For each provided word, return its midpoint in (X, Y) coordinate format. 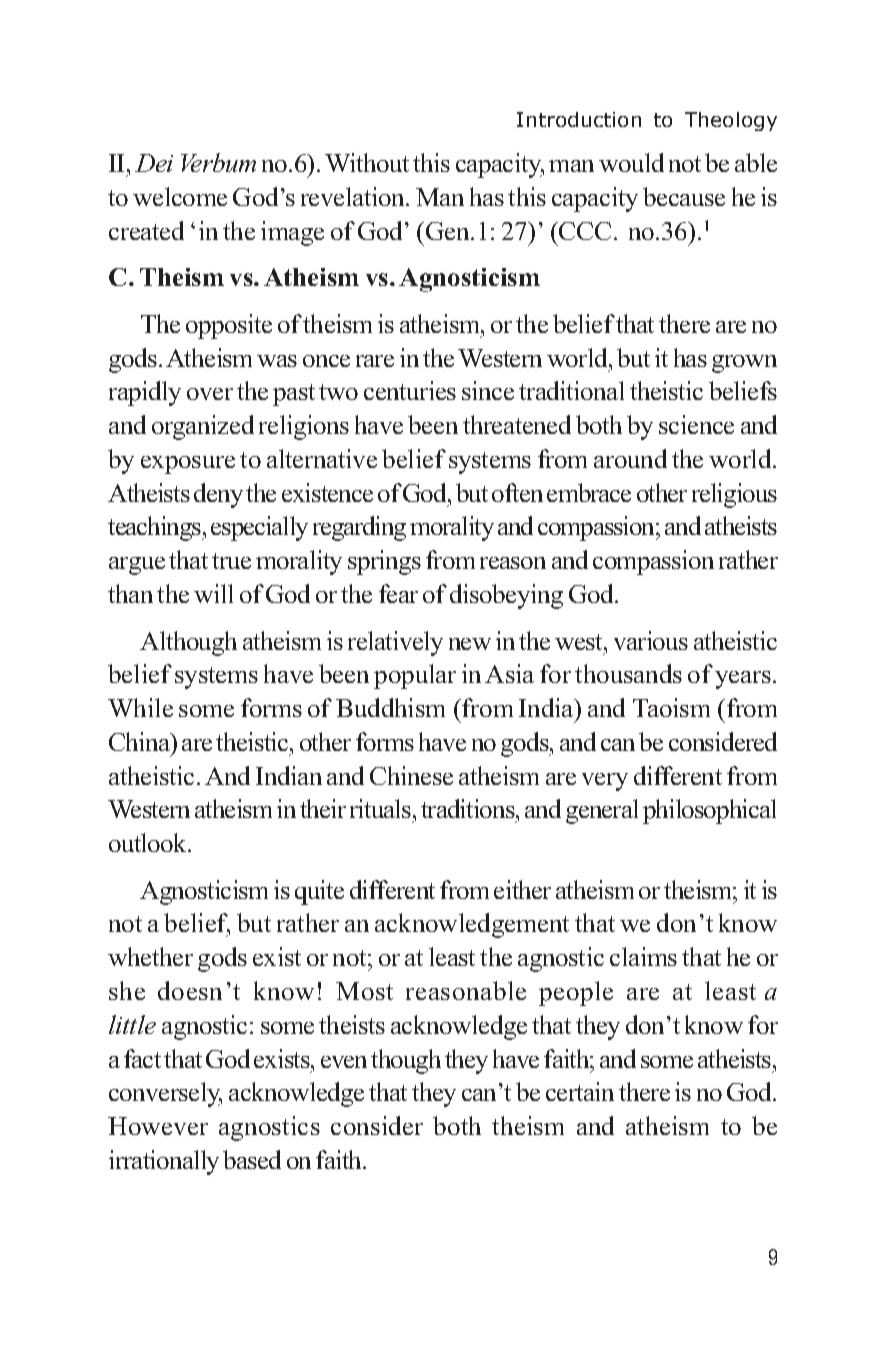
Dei (154, 163)
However (158, 1126)
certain (580, 1091)
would (631, 162)
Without (367, 162)
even (344, 1062)
